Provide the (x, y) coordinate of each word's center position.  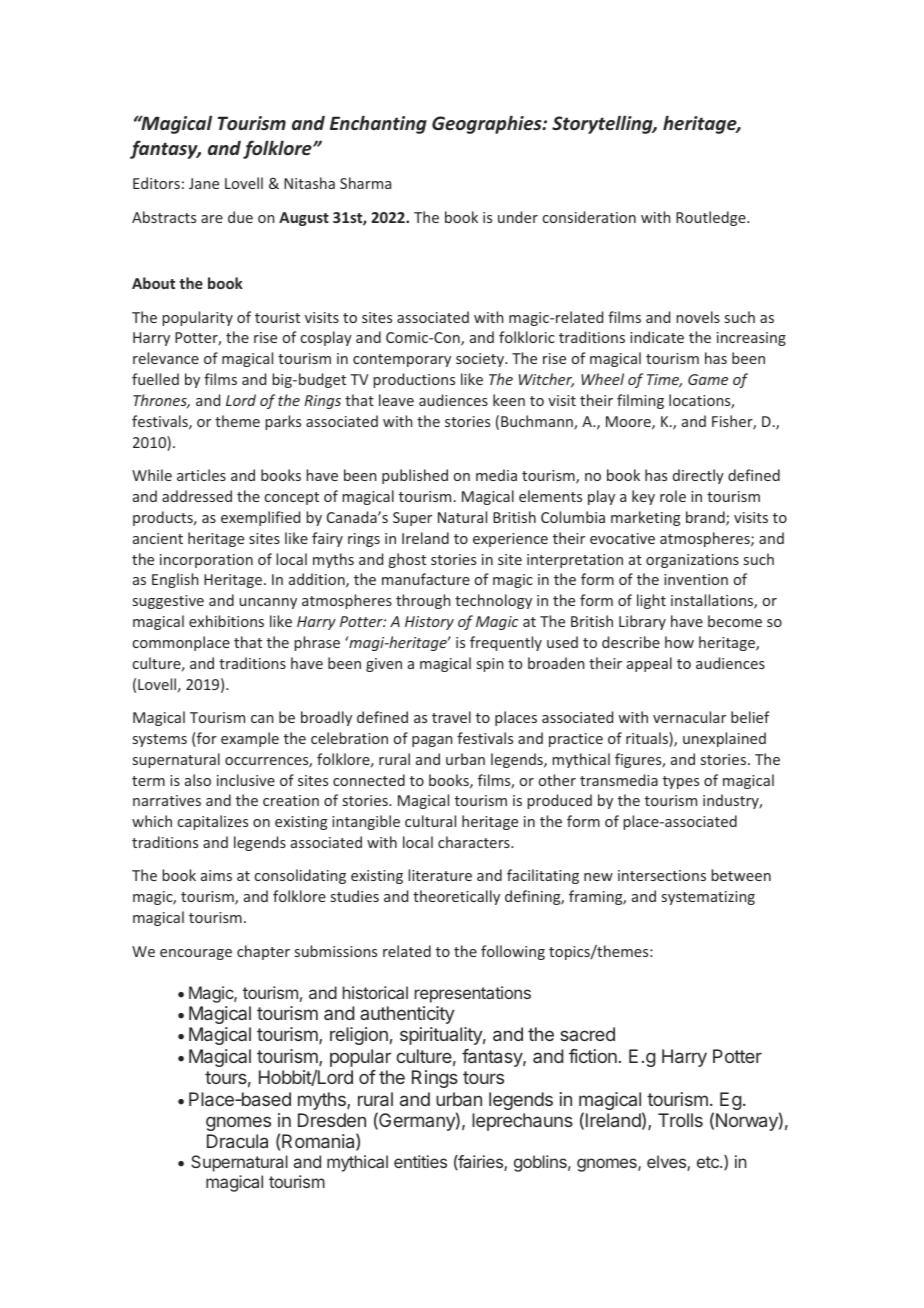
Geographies (488, 124)
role (673, 496)
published (415, 476)
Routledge (712, 218)
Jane (204, 183)
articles (201, 475)
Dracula (237, 1141)
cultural (430, 821)
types (681, 782)
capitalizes (213, 822)
